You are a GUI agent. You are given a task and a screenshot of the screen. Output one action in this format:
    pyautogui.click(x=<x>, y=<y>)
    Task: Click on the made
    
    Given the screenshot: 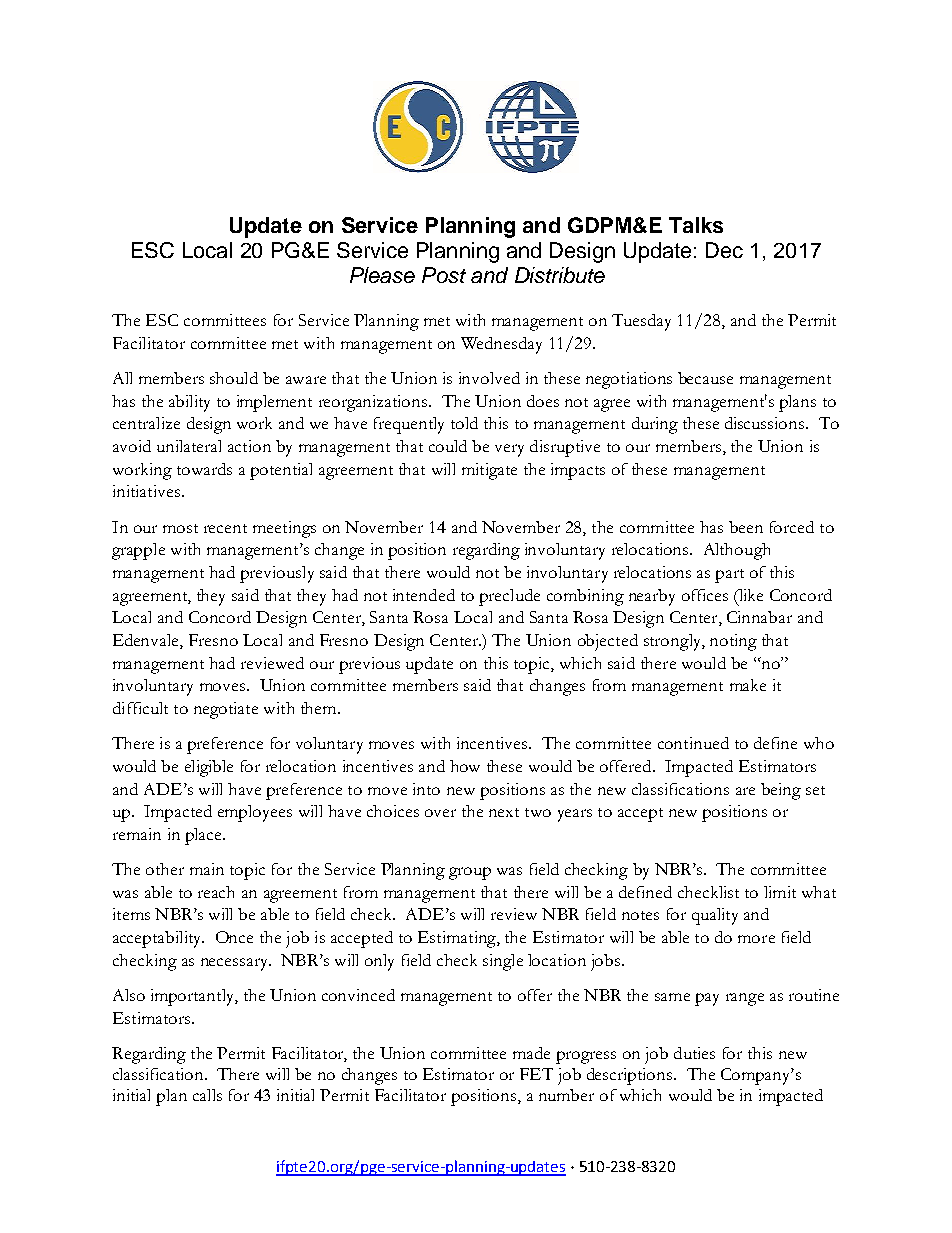 What is the action you would take?
    pyautogui.click(x=531, y=1053)
